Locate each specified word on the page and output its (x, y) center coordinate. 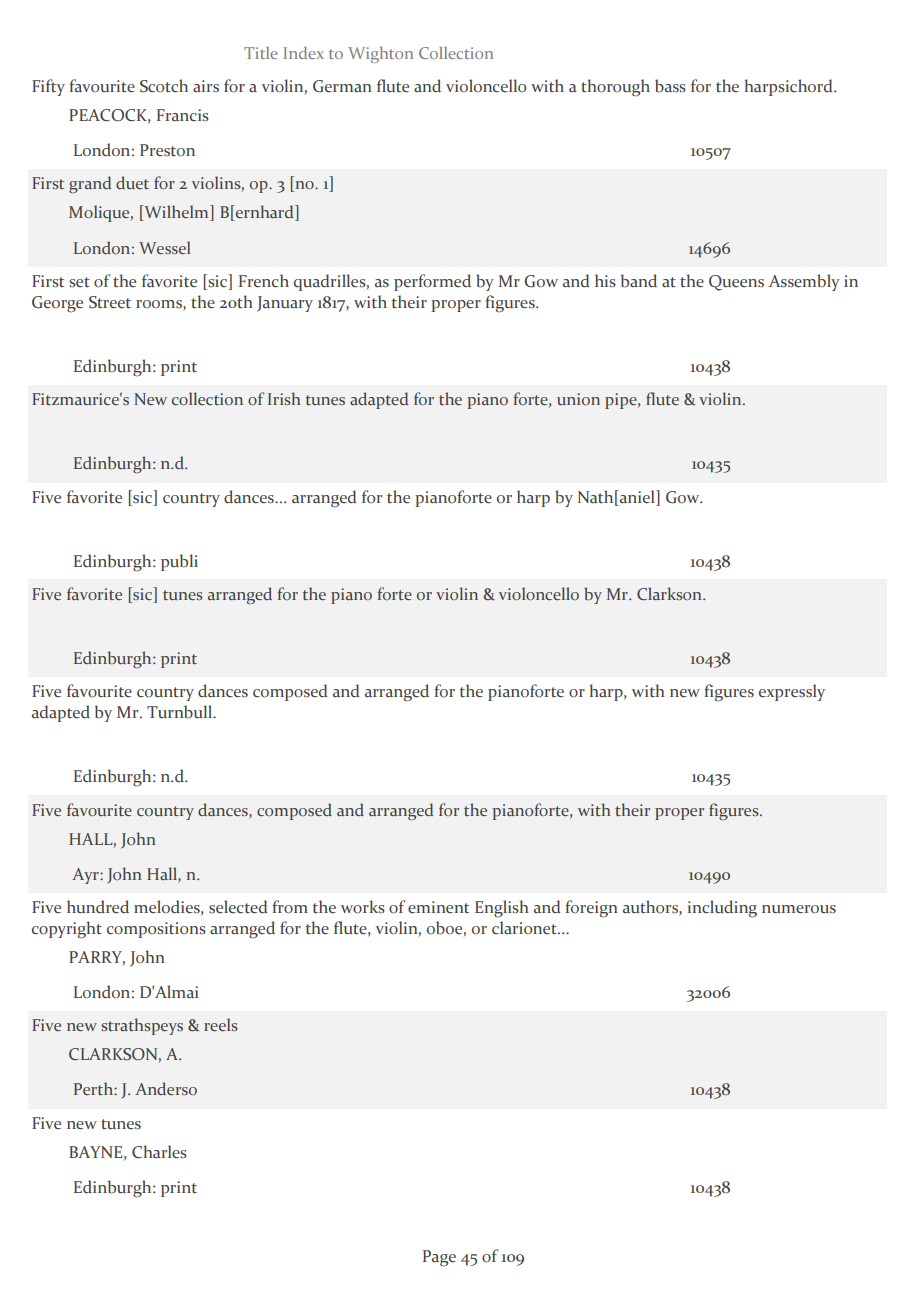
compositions (156, 930)
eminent (438, 907)
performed (432, 282)
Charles (159, 1152)
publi (179, 562)
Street (110, 302)
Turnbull (181, 712)
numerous (799, 909)
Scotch (164, 86)
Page (439, 1258)
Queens (736, 283)
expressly (792, 692)
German (342, 86)
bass (670, 86)
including (722, 909)
